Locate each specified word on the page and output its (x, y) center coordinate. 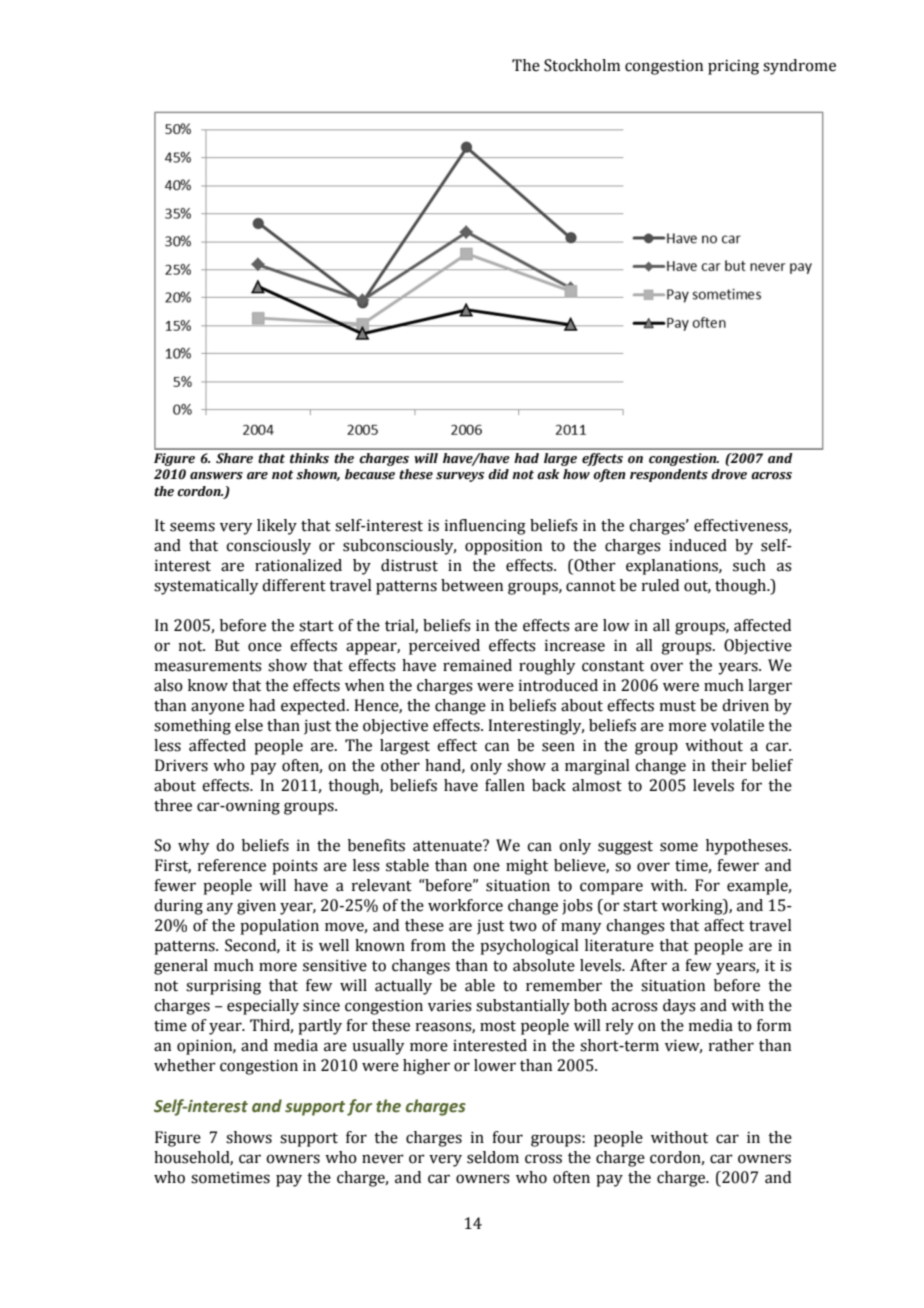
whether (185, 1065)
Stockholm (582, 65)
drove (729, 474)
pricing (733, 67)
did (498, 474)
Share (234, 458)
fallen (505, 785)
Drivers (181, 765)
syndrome (799, 67)
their (729, 765)
